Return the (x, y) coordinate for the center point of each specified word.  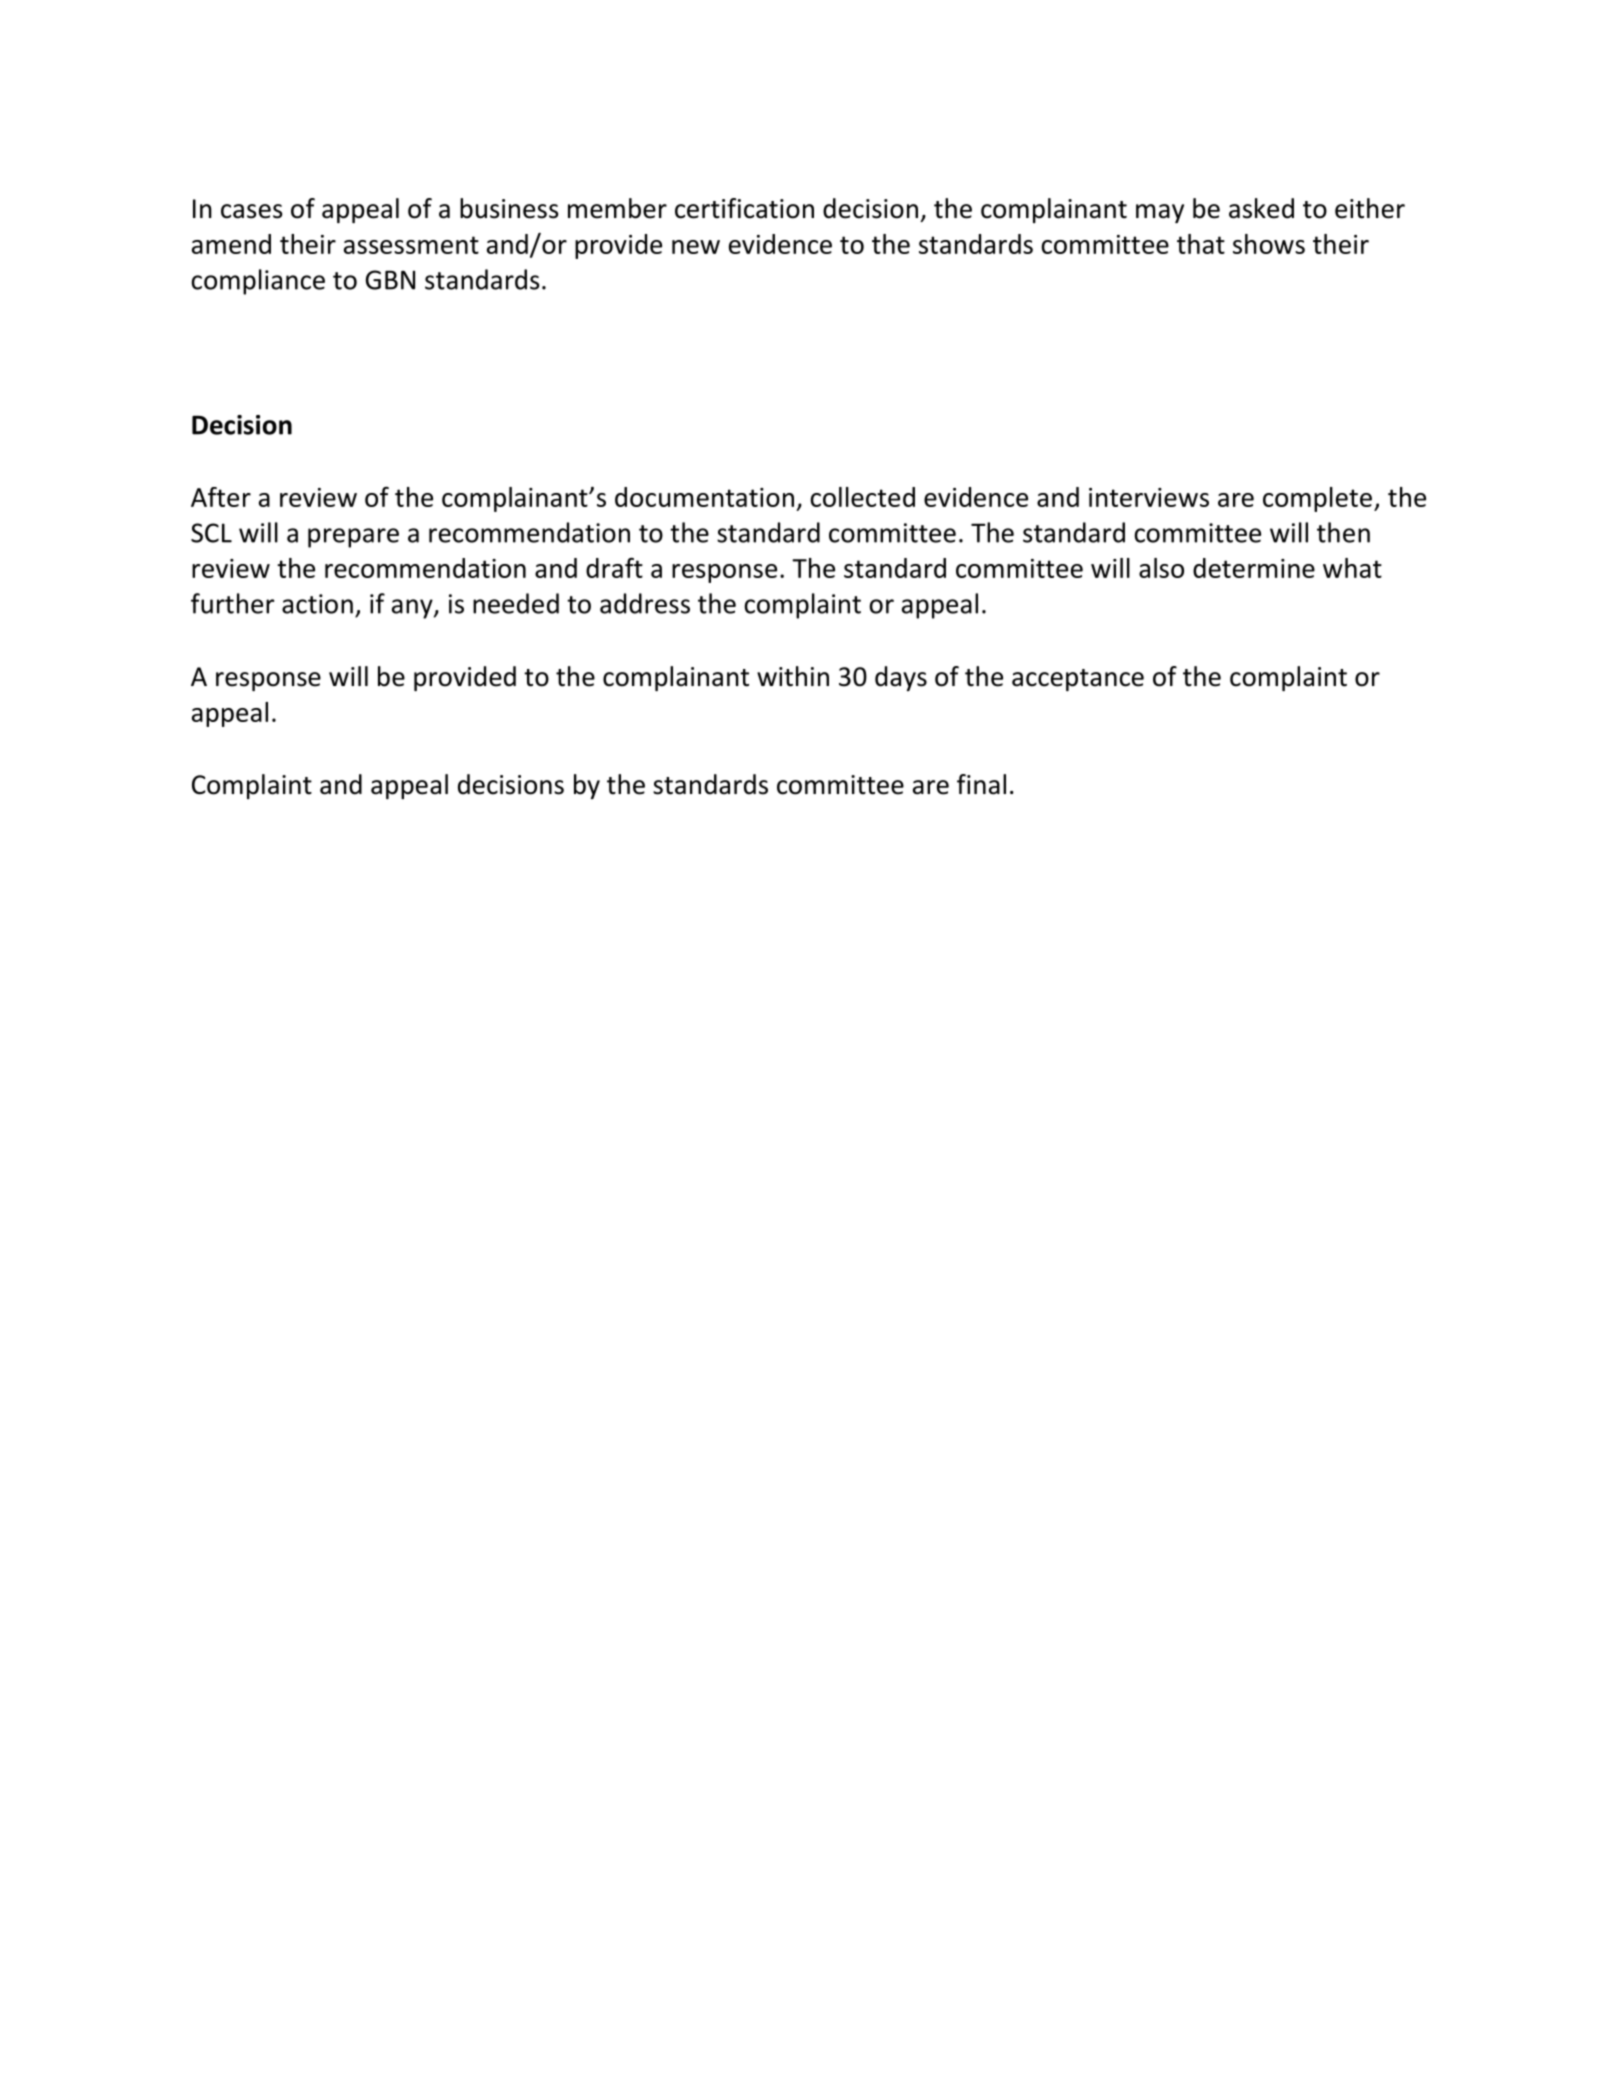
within (793, 676)
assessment (411, 245)
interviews (1149, 497)
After (221, 497)
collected (862, 497)
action (317, 604)
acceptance (1078, 680)
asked (1261, 208)
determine (1254, 568)
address (645, 603)
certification (744, 208)
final (981, 784)
